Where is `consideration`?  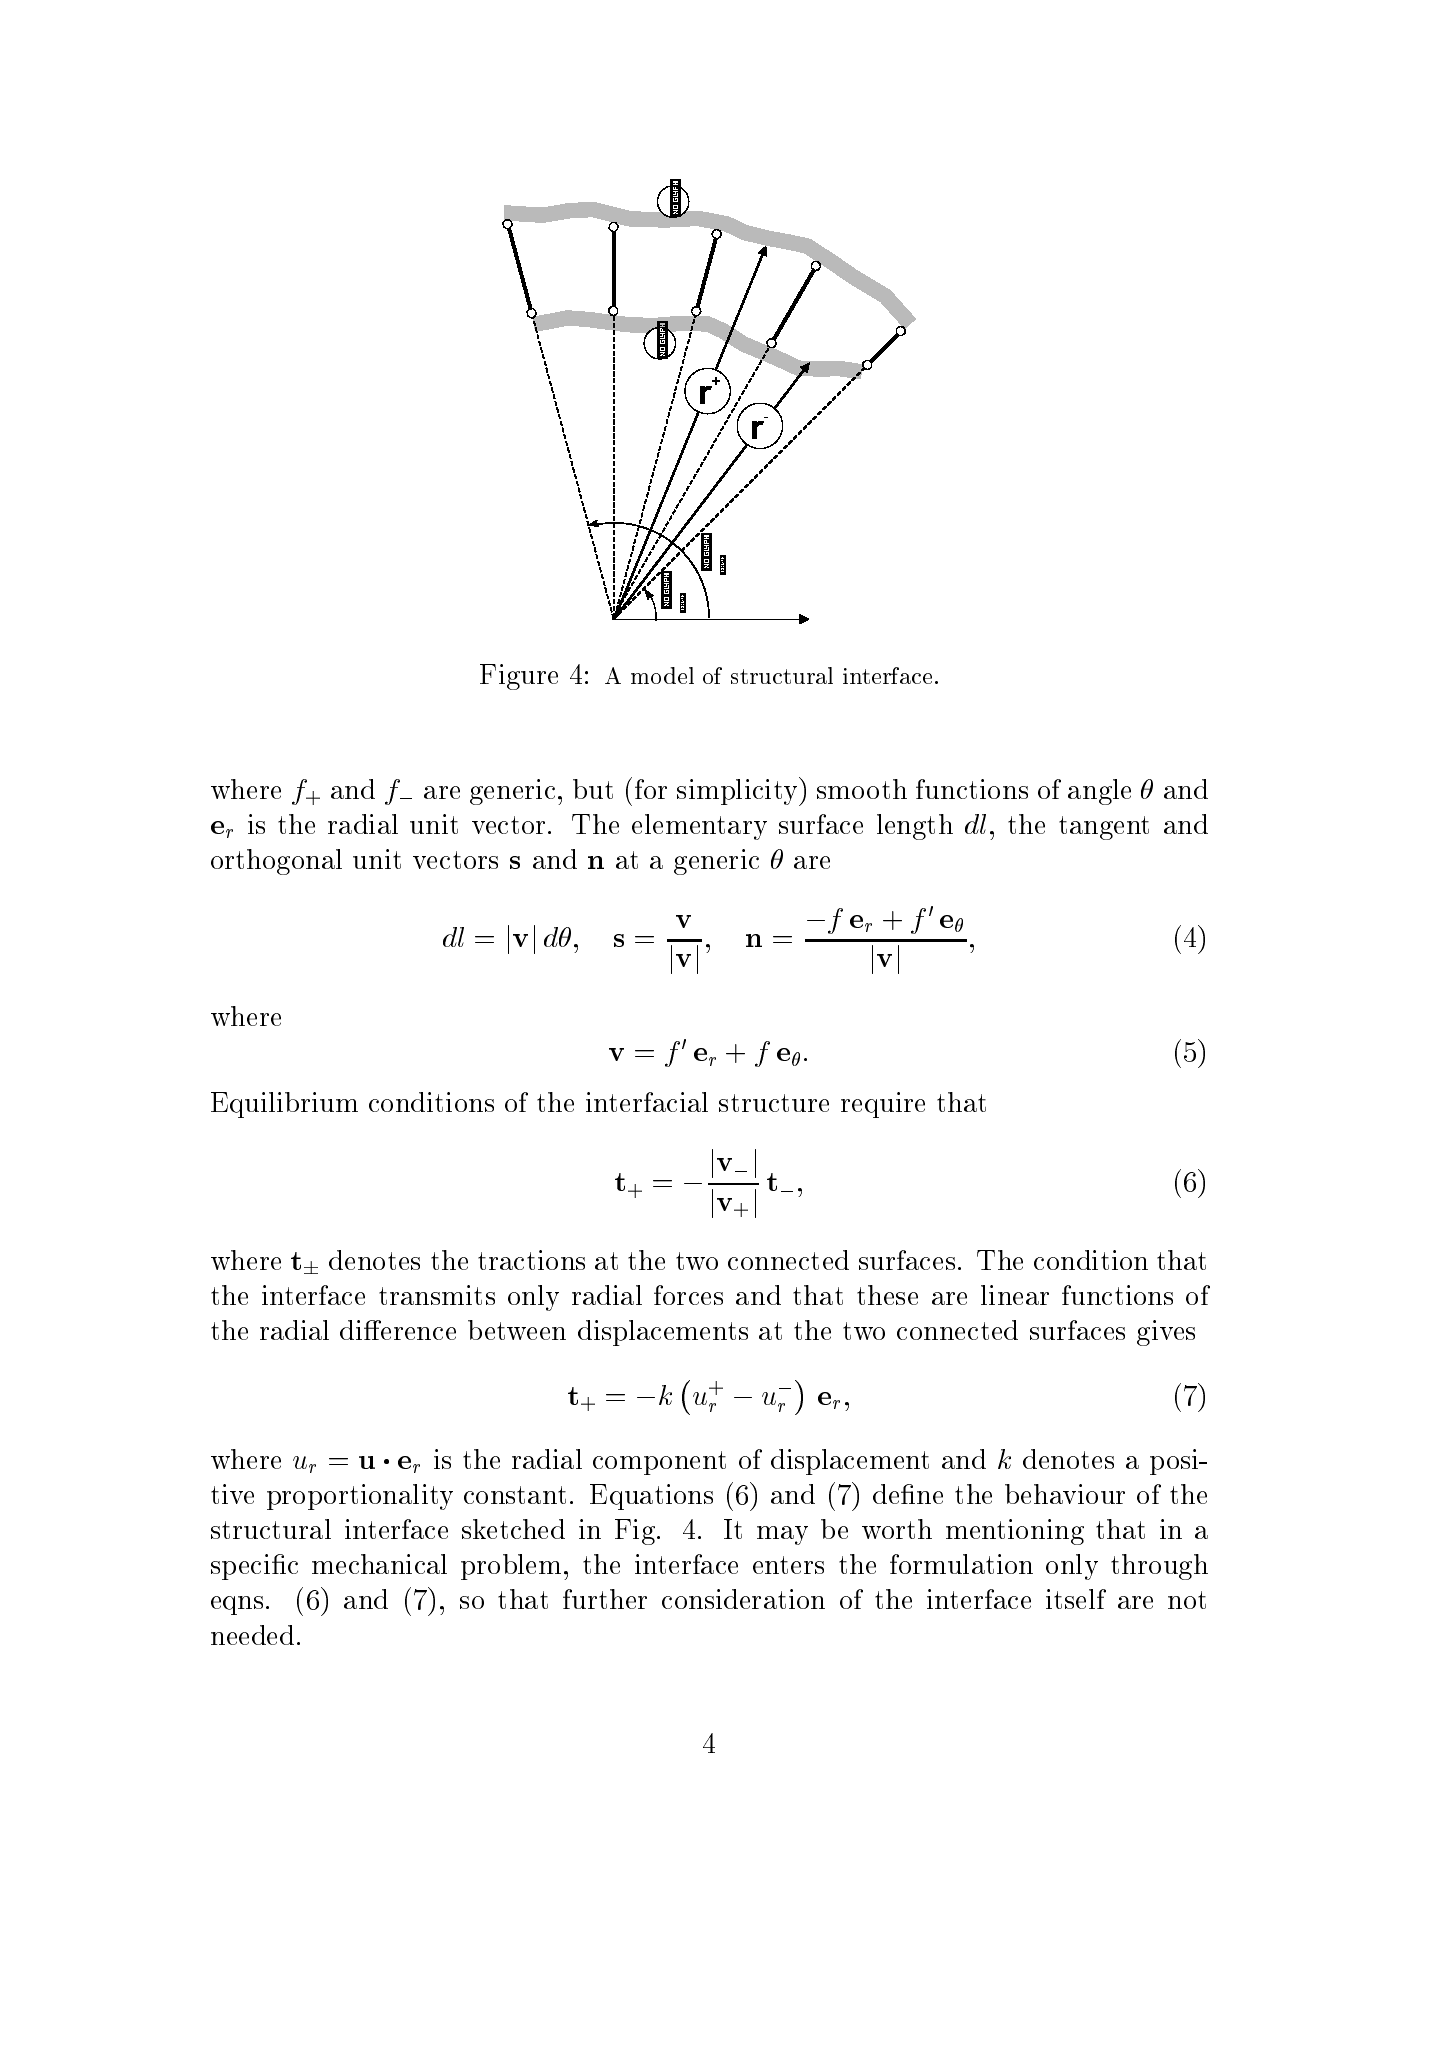 consideration is located at coordinates (743, 1599).
